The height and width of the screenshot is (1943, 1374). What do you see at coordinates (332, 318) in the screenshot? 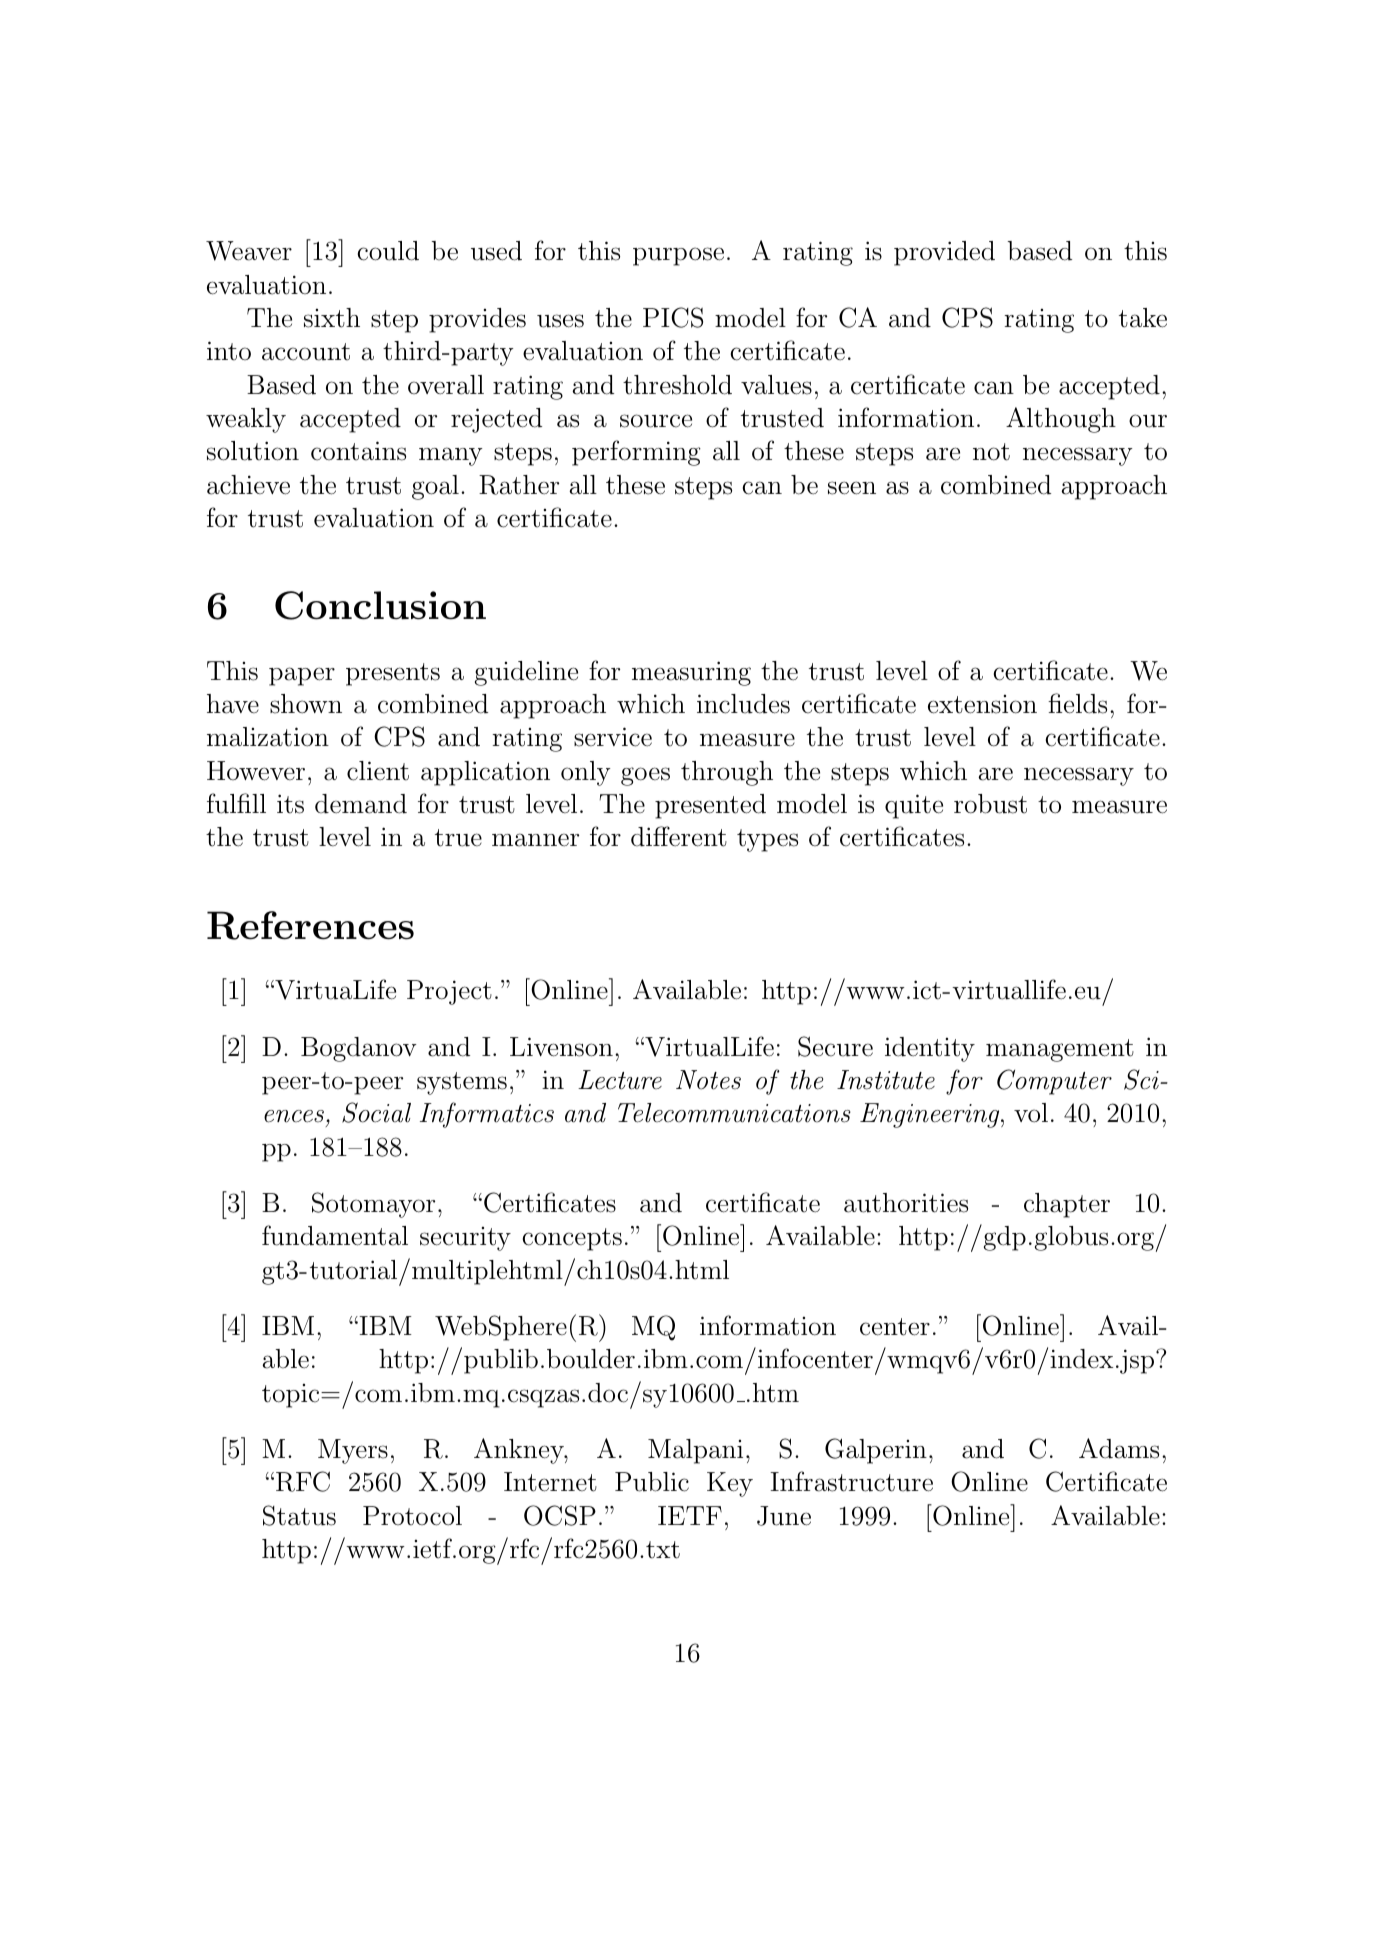
I see `sixth` at bounding box center [332, 318].
